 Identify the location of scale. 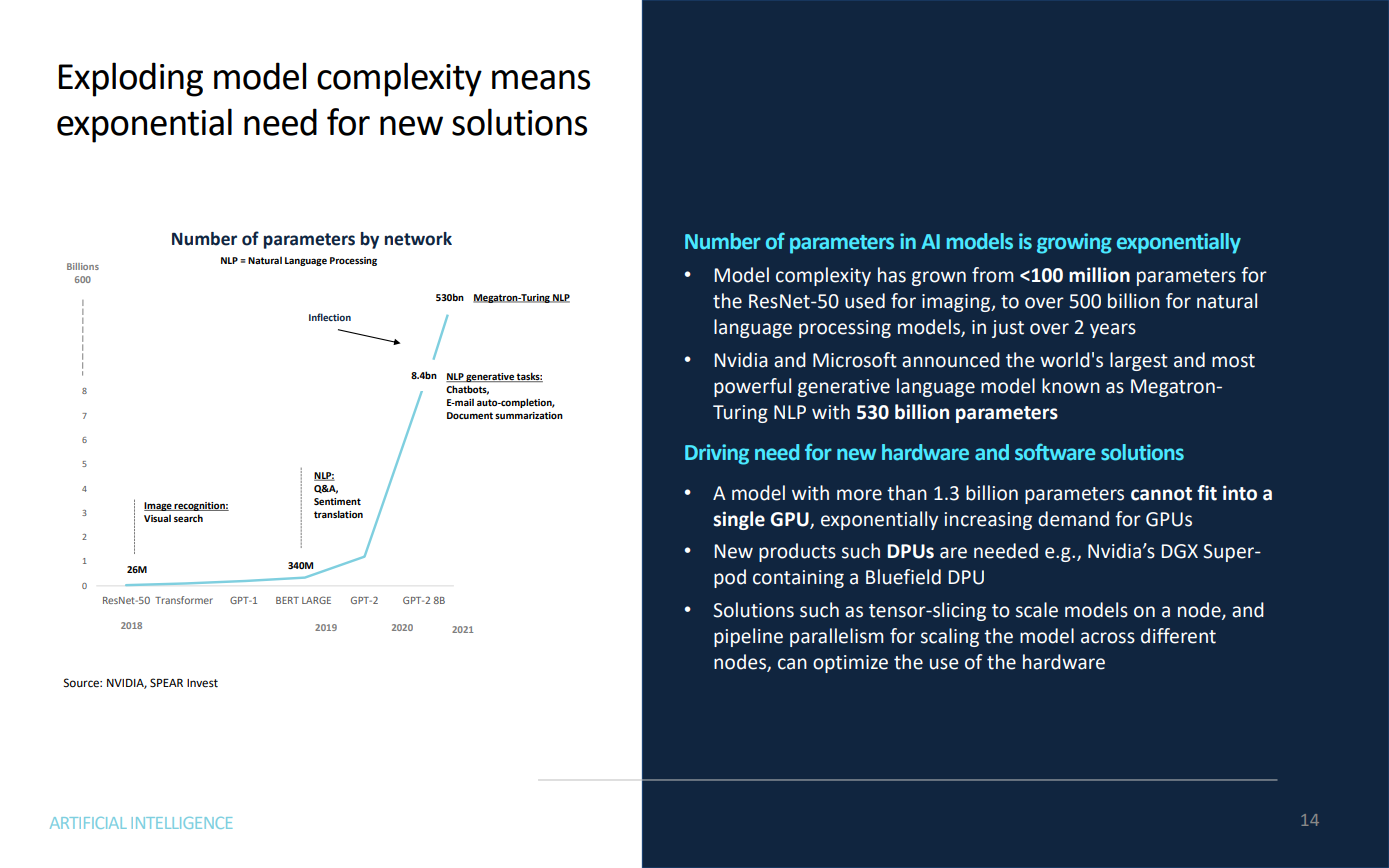
(1037, 610).
